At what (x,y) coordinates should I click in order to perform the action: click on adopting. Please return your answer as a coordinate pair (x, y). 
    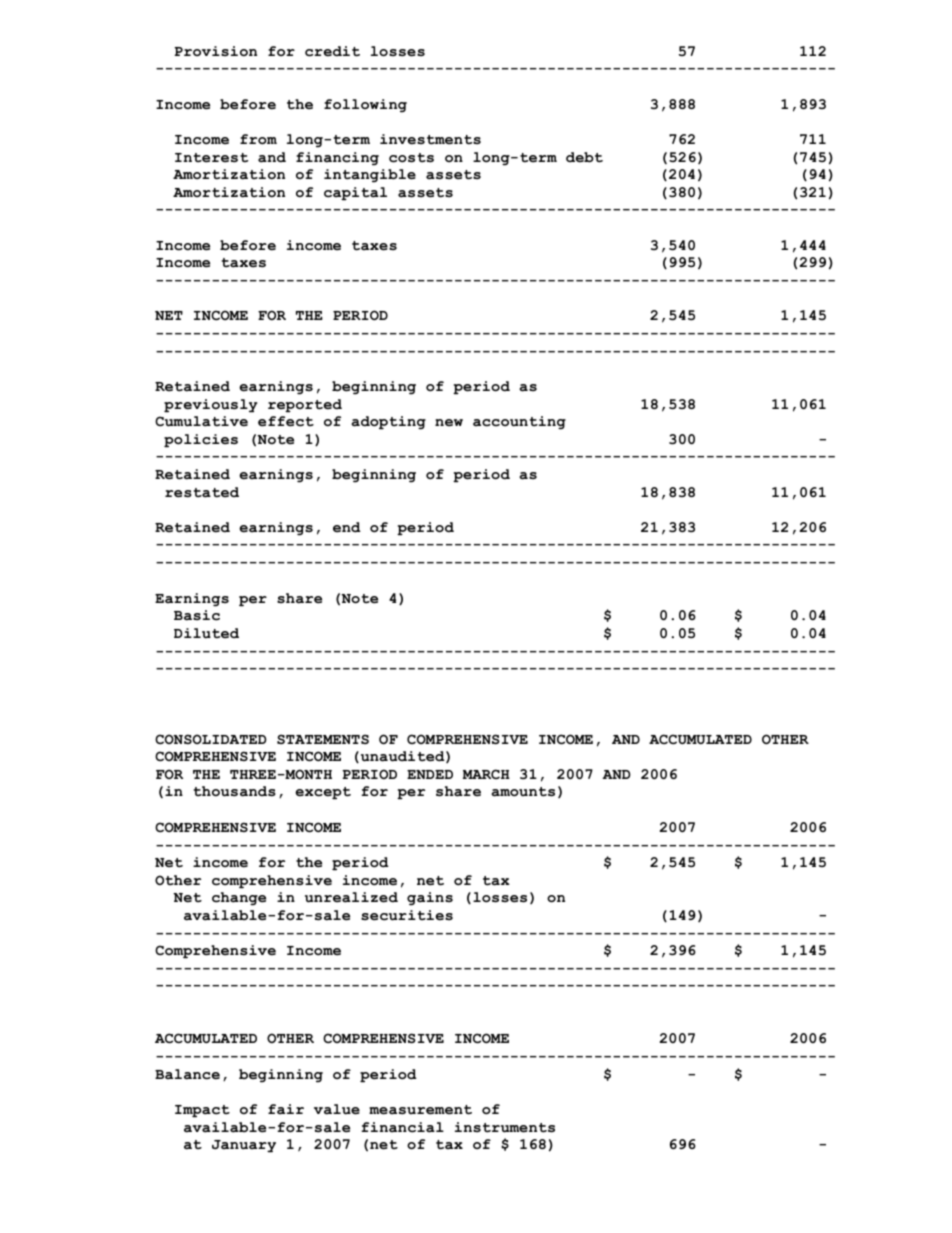
    Looking at the image, I should click on (388, 423).
